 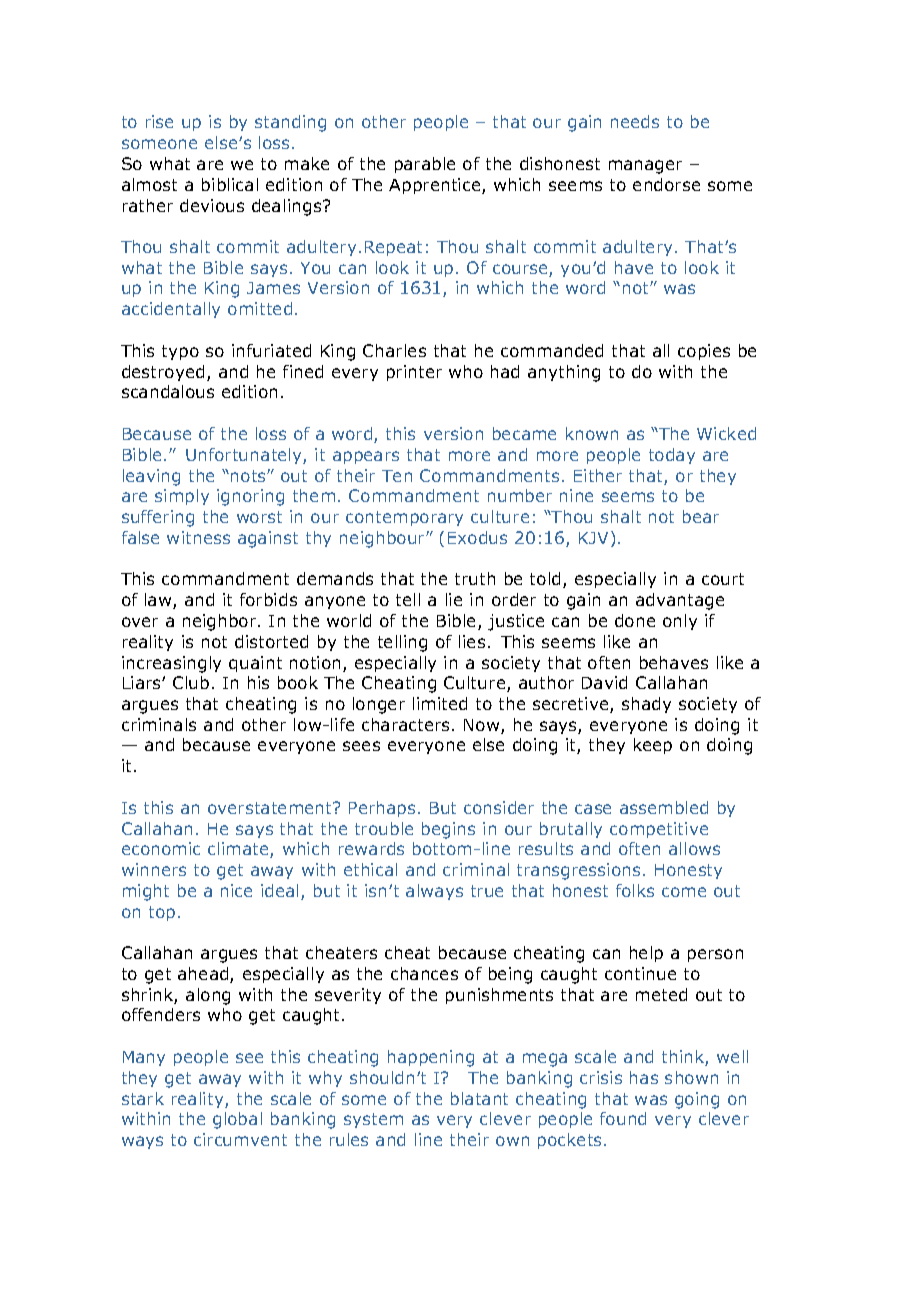 I want to click on nice, so click(x=236, y=890).
